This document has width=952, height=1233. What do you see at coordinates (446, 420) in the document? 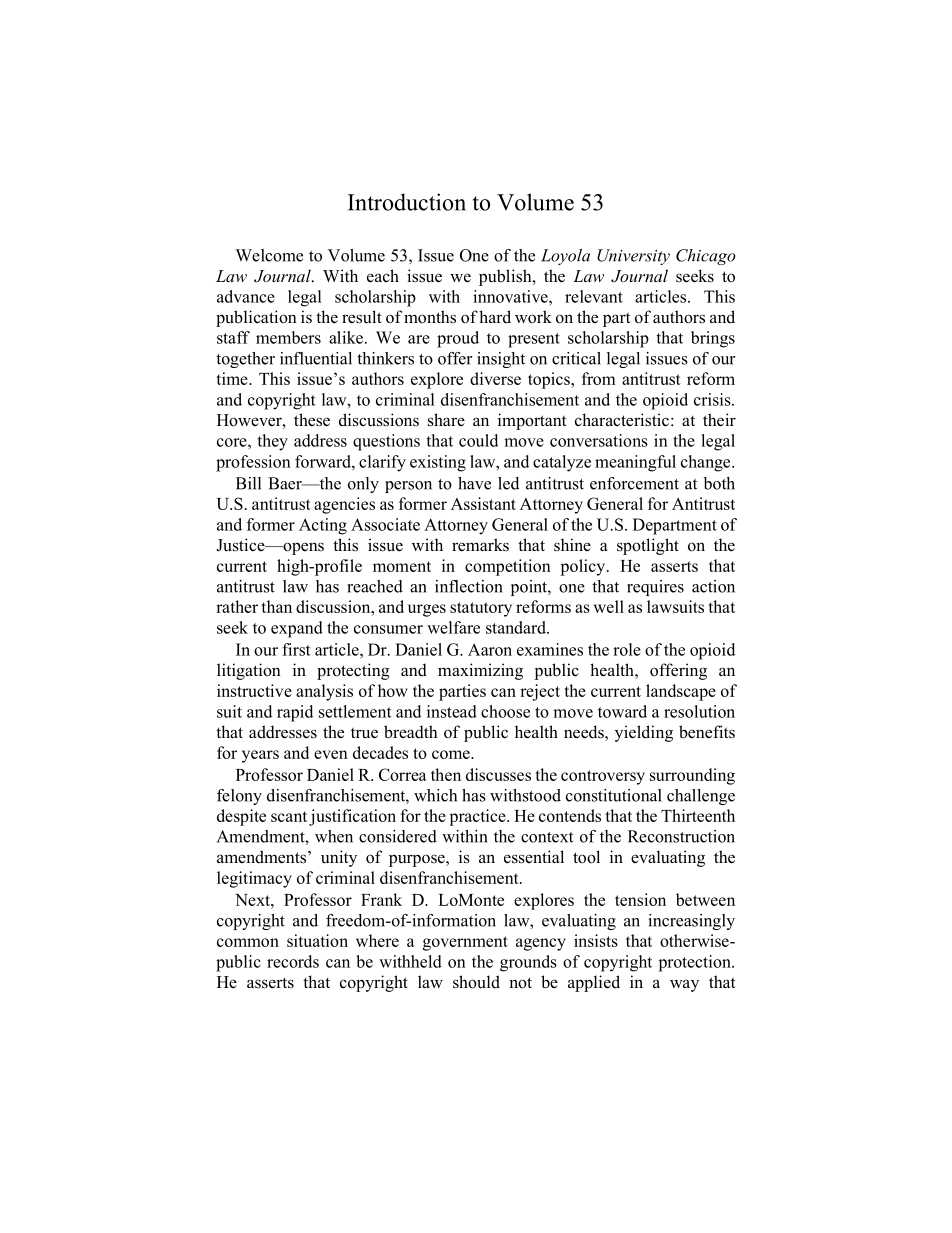
I see `share` at bounding box center [446, 420].
